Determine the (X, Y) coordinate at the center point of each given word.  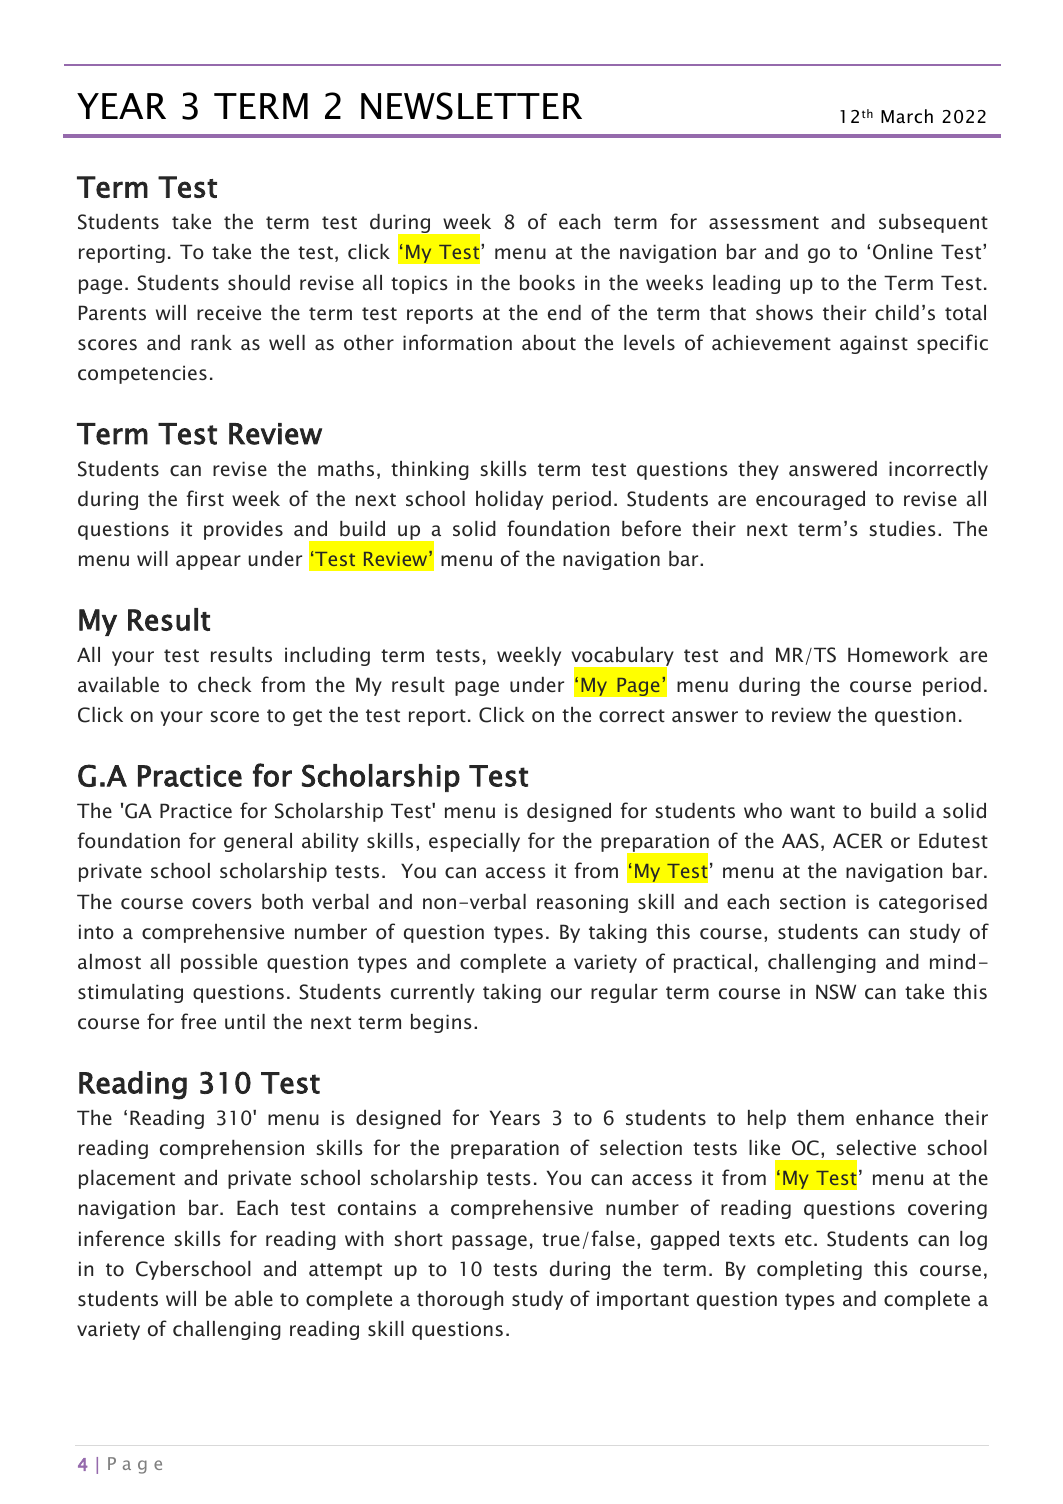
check (225, 684)
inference (121, 1238)
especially (474, 842)
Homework (898, 655)
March (907, 116)
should (259, 282)
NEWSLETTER (471, 106)
